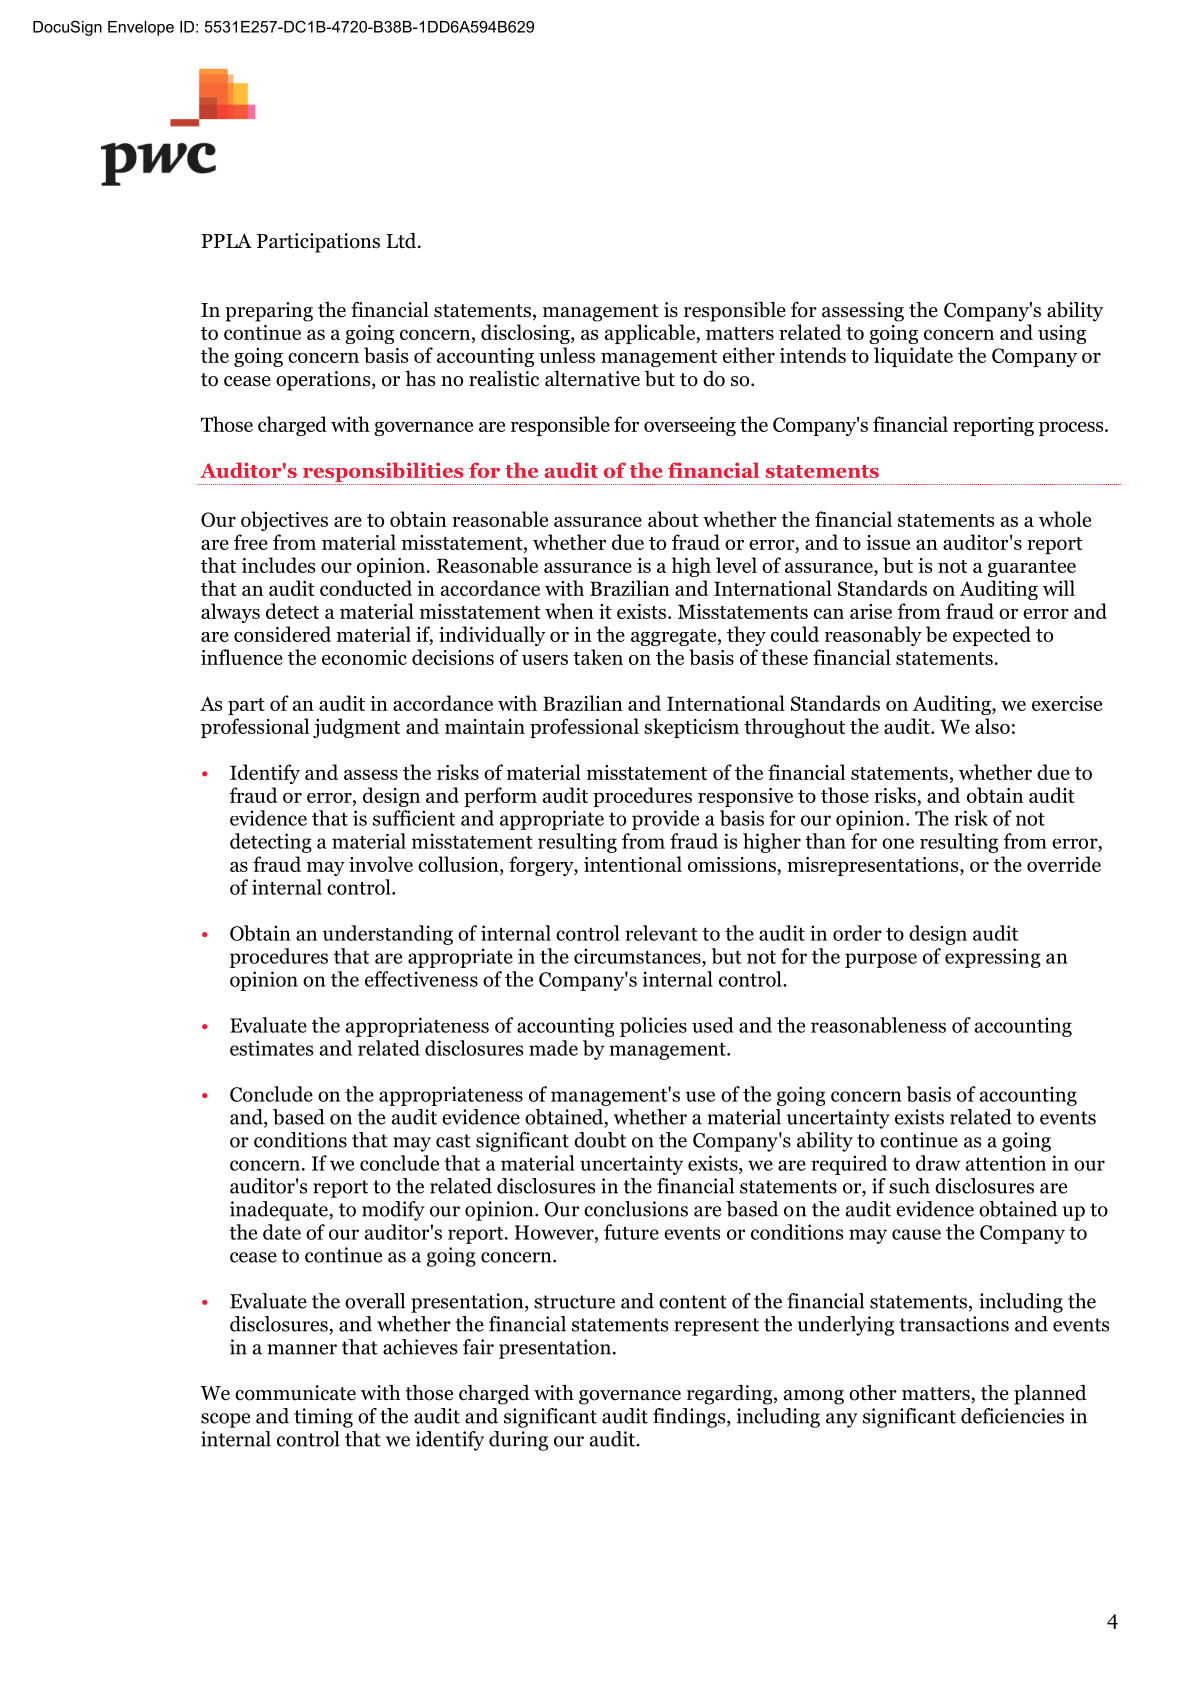 The height and width of the page is (1703, 1204). Describe the element at coordinates (278, 565) in the page. I see `includes` at that location.
